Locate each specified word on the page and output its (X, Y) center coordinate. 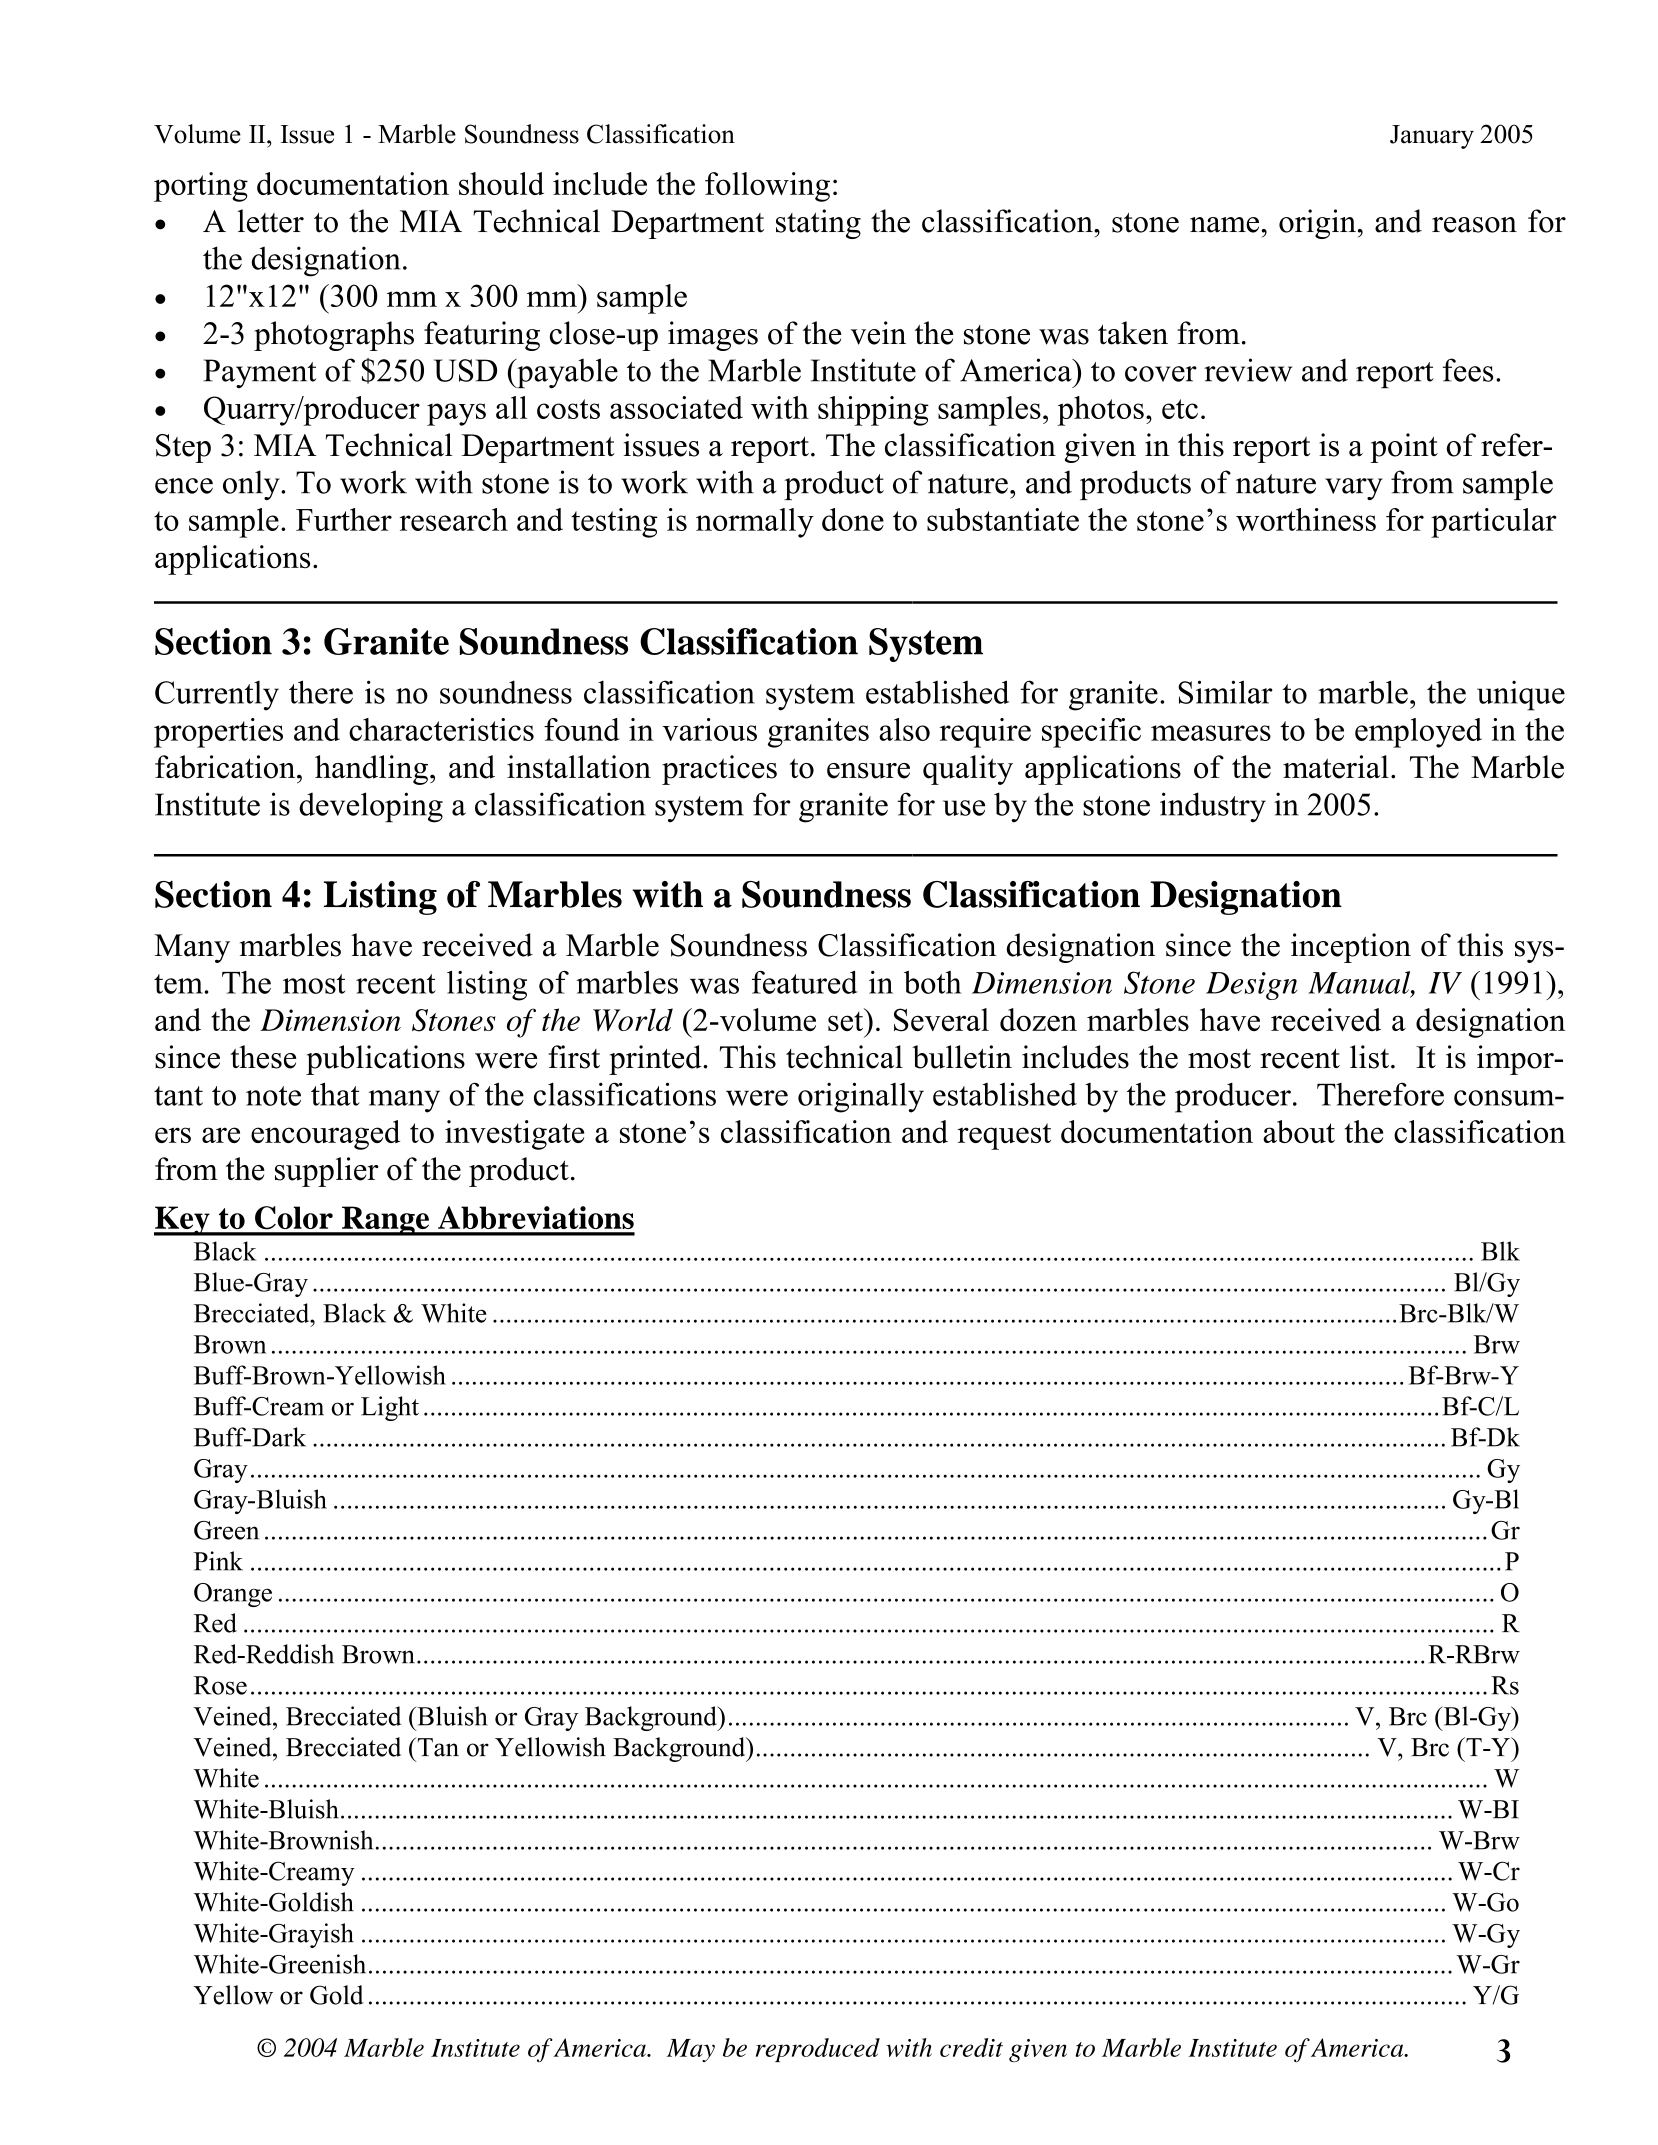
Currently (217, 696)
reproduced (818, 2050)
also (904, 729)
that (335, 1094)
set (847, 1020)
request (1004, 1136)
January (1432, 137)
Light (390, 1408)
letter (270, 221)
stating (818, 224)
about (1299, 1131)
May (691, 2050)
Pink (218, 1561)
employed (1418, 733)
